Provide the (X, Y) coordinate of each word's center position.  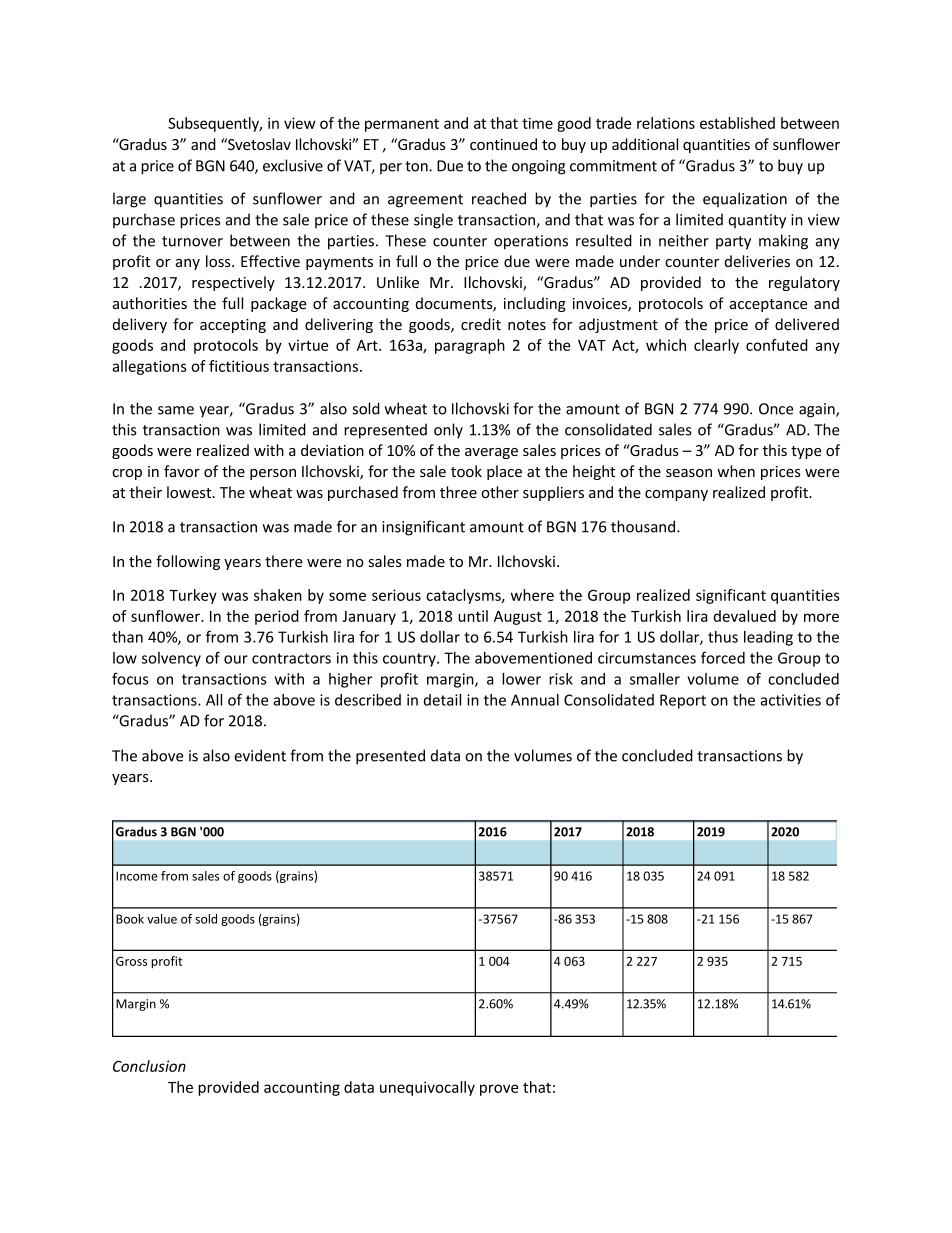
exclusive (293, 165)
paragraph (470, 346)
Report (683, 701)
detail (442, 700)
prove (499, 1090)
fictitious (239, 366)
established (737, 123)
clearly (716, 346)
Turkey (193, 596)
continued (503, 144)
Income (137, 876)
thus (723, 637)
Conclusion (149, 1066)
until (473, 616)
